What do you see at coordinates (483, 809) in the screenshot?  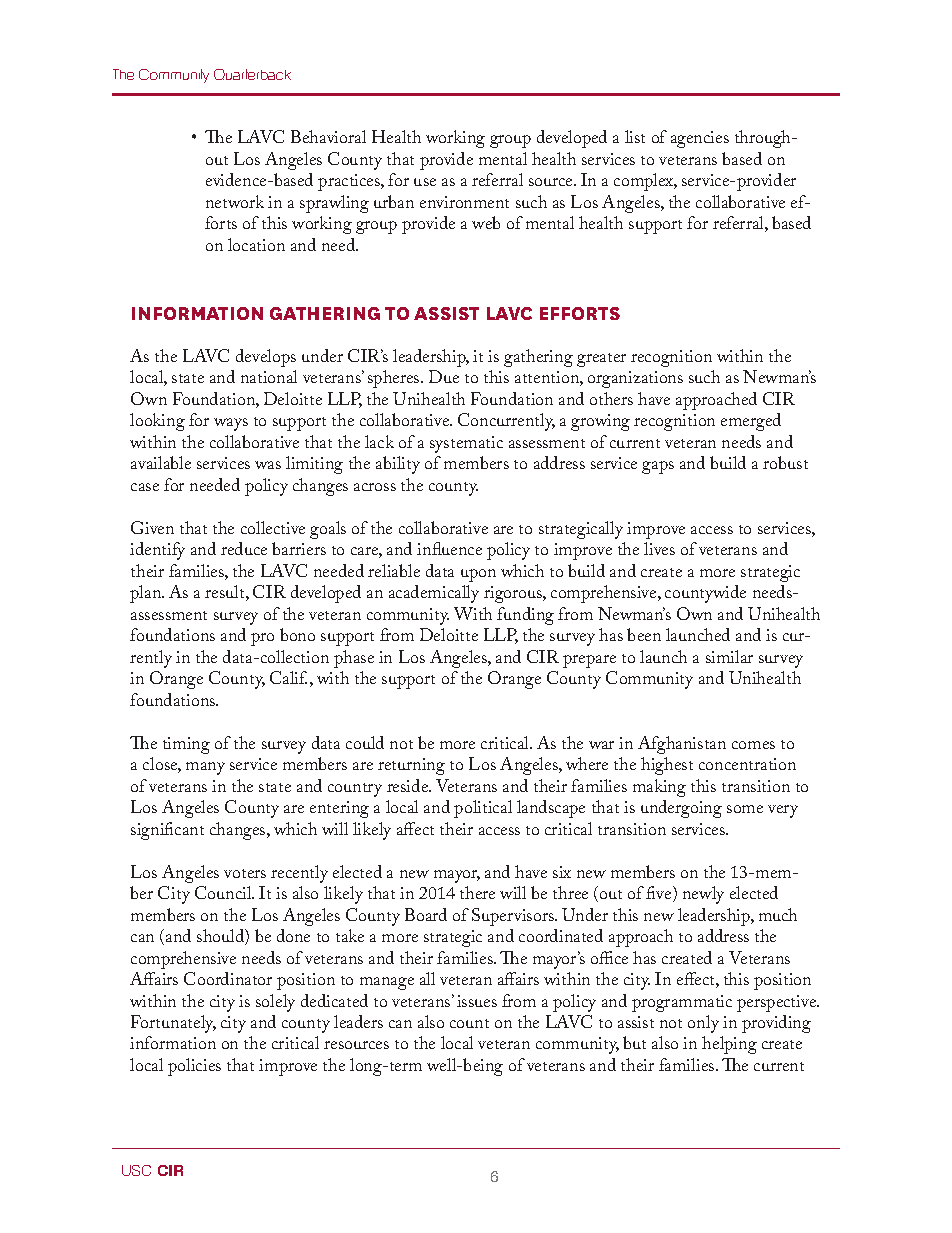 I see `political` at bounding box center [483, 809].
